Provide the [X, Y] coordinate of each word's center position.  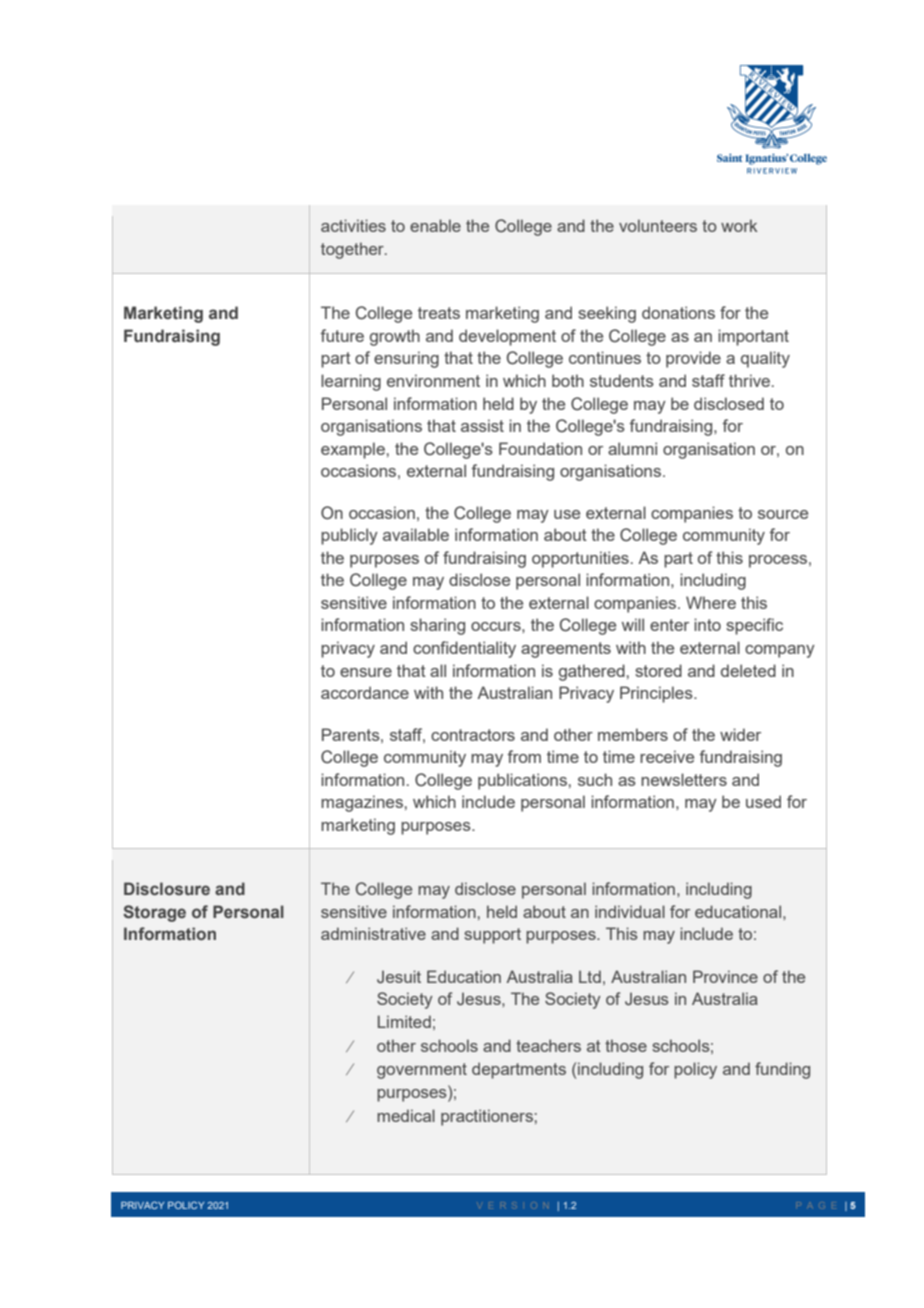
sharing [437, 626]
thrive [751, 380]
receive [667, 756]
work [739, 225]
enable [435, 225]
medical [406, 1115]
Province [725, 976]
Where [711, 602]
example [353, 450]
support [492, 936]
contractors [473, 735]
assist [482, 425]
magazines [362, 803]
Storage [154, 913]
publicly [349, 536]
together [353, 250]
